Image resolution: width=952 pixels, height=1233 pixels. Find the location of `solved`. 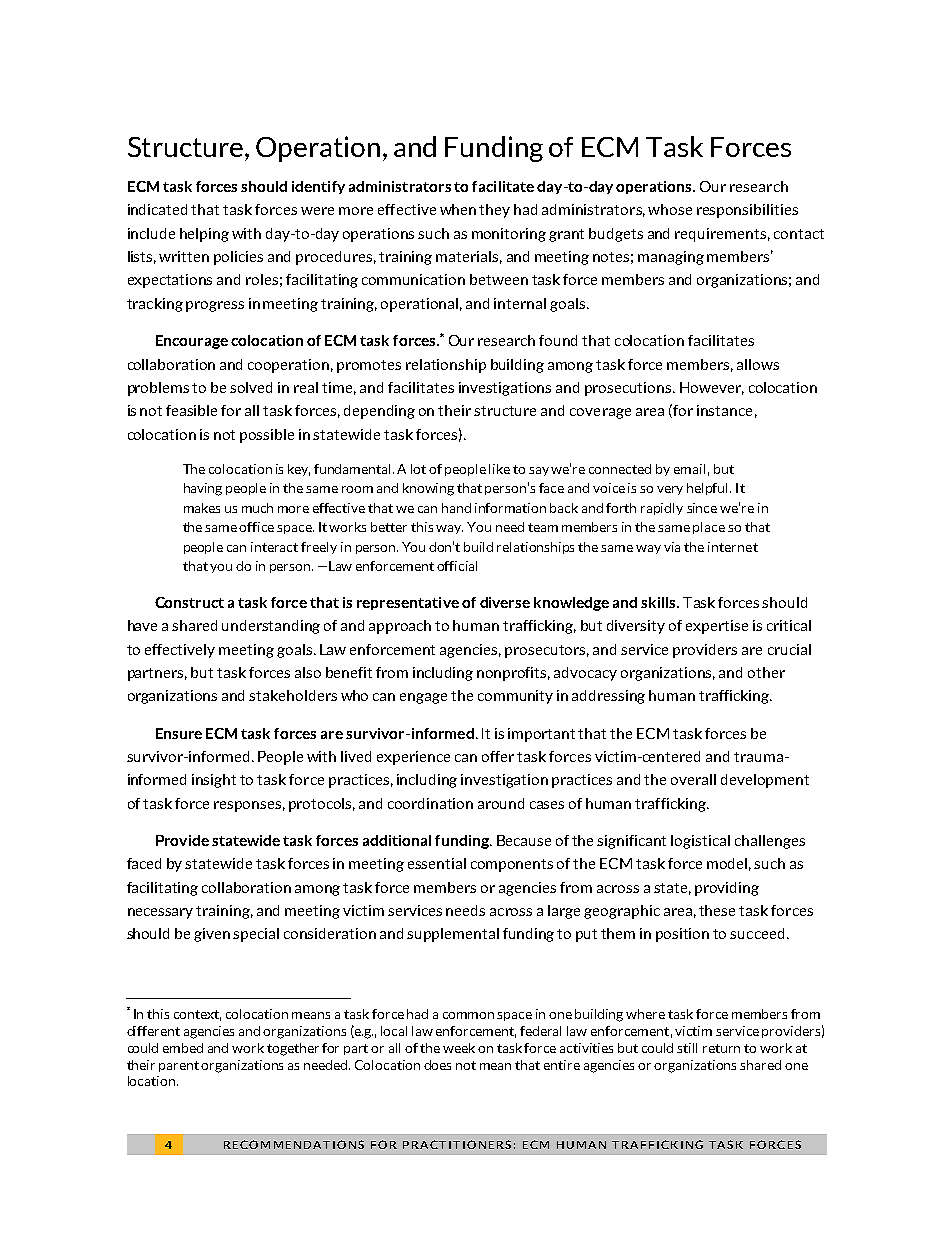

solved is located at coordinates (251, 387).
